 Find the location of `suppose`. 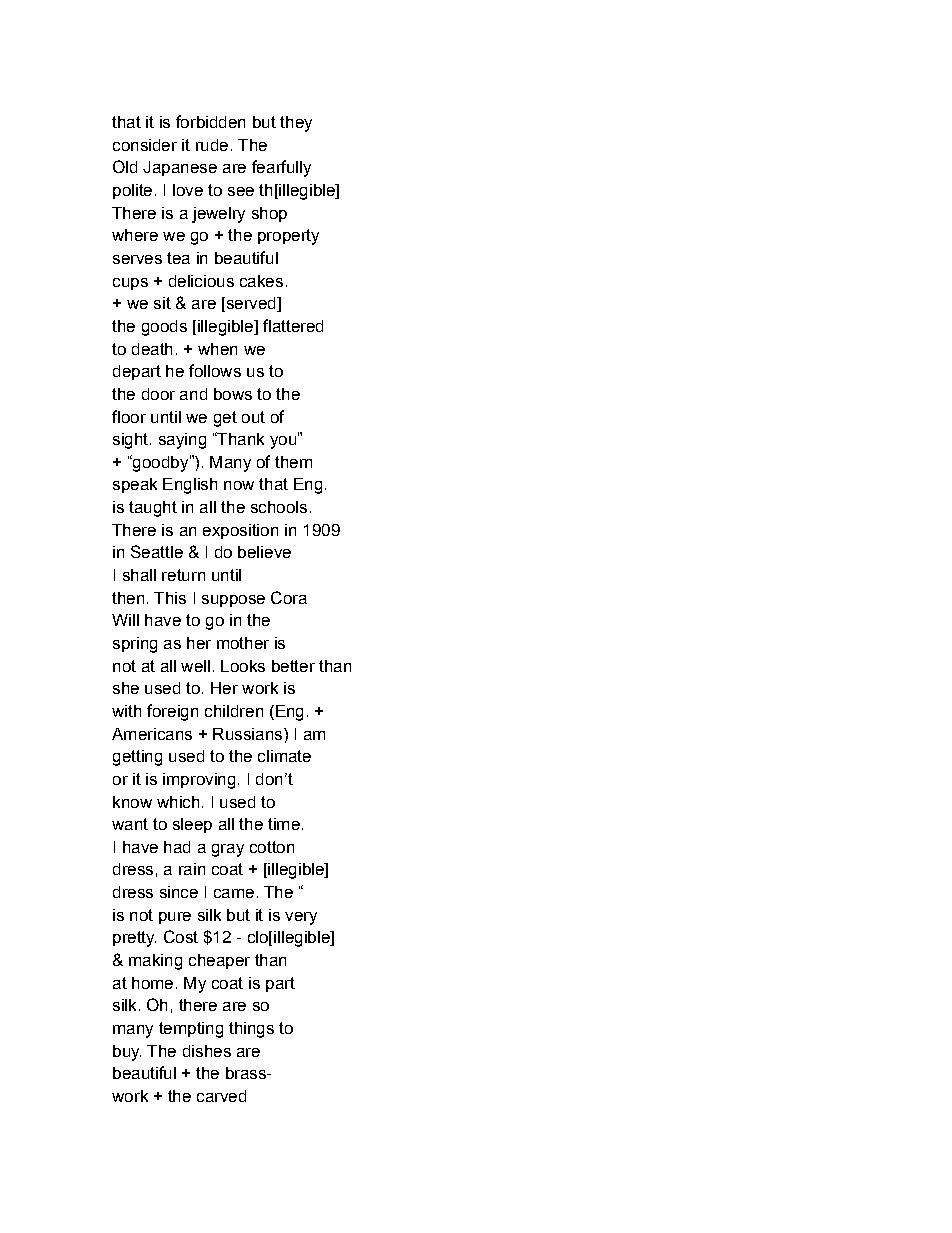

suppose is located at coordinates (233, 601).
